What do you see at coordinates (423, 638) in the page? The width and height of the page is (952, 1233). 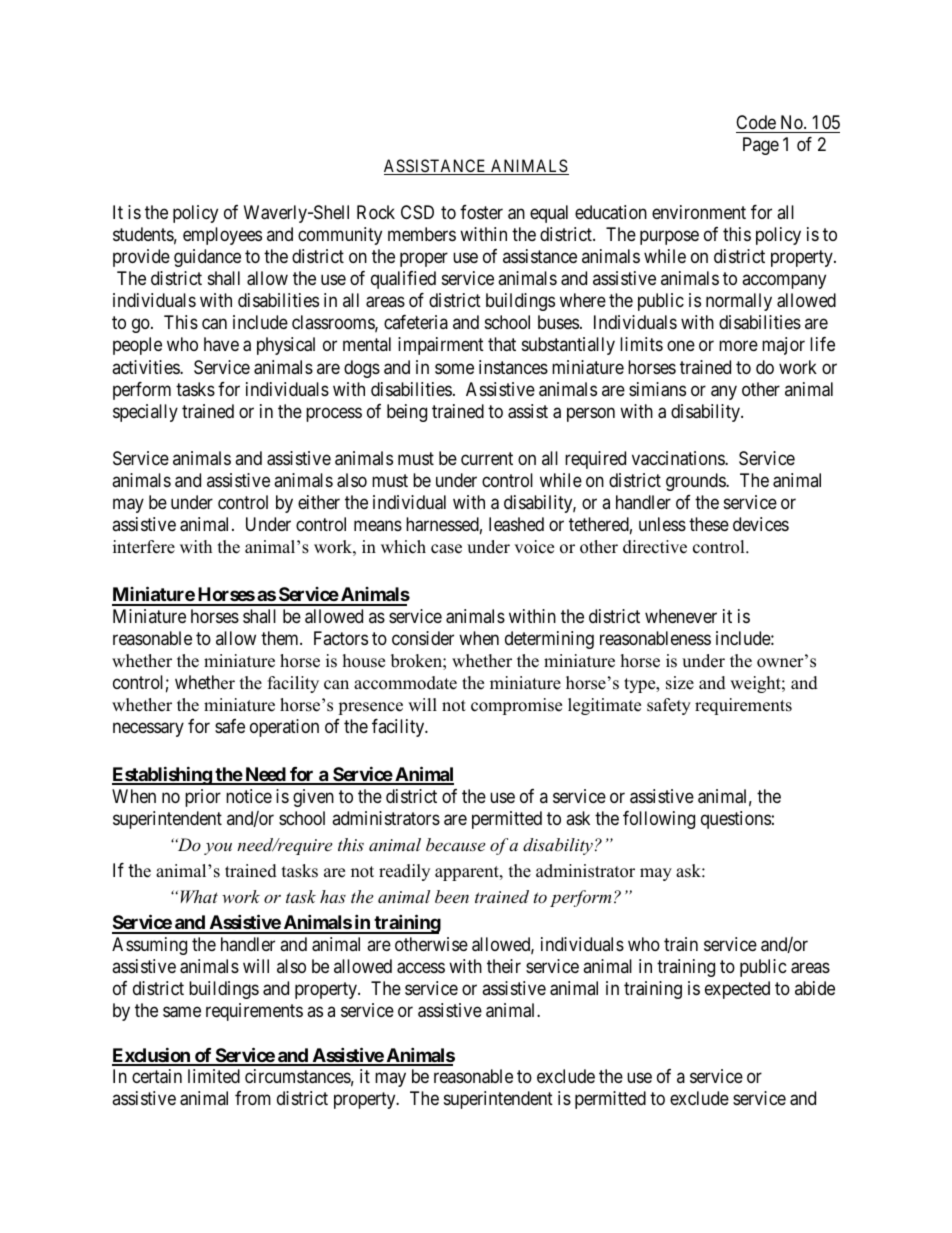 I see `consider` at bounding box center [423, 638].
